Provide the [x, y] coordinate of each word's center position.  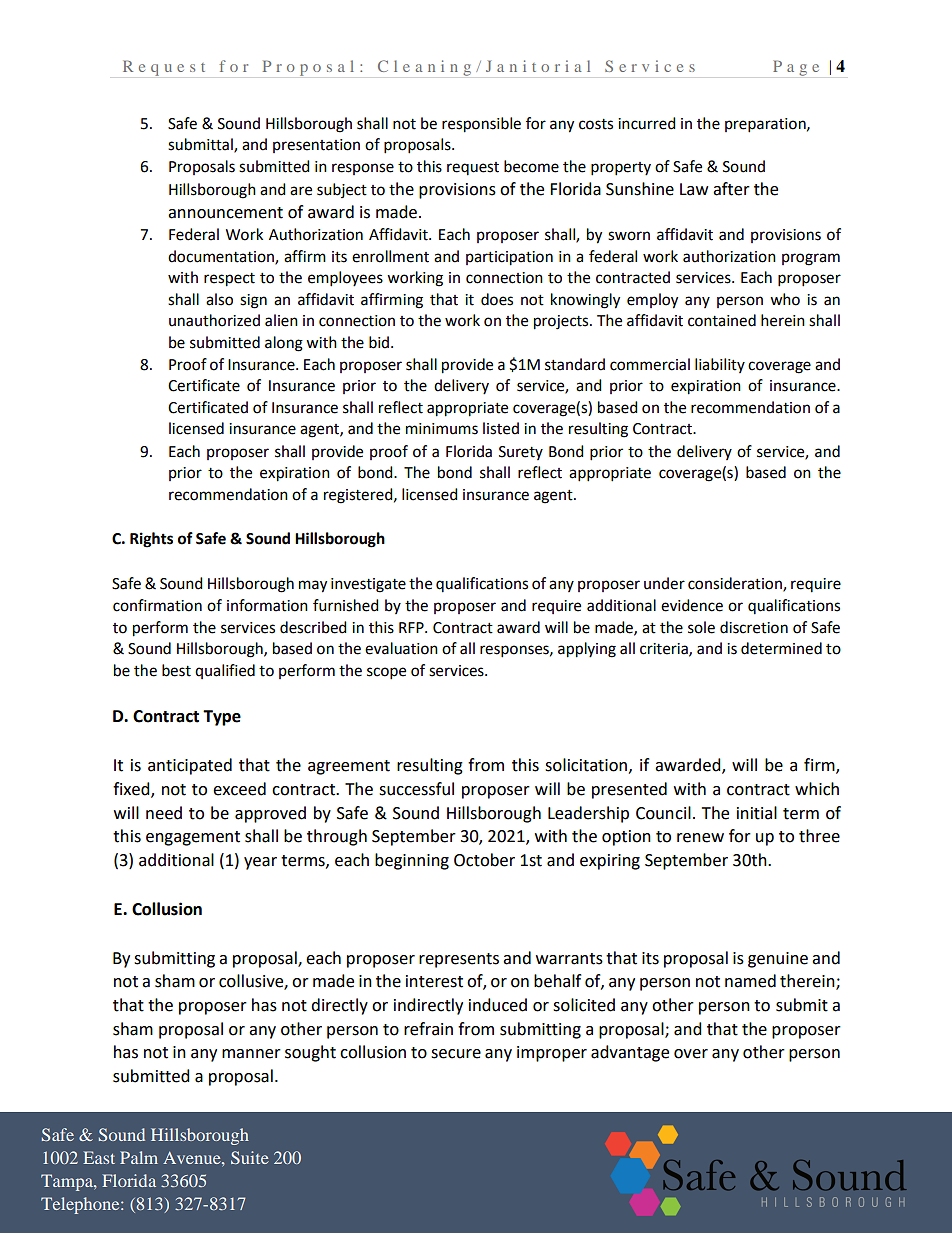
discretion [754, 627]
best [176, 670]
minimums [442, 429]
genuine [778, 960]
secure [456, 1054]
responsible [481, 125]
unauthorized [214, 320]
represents [459, 960]
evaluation [401, 648]
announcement [225, 213]
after [731, 189]
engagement [193, 838]
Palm [139, 1157]
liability [720, 365]
